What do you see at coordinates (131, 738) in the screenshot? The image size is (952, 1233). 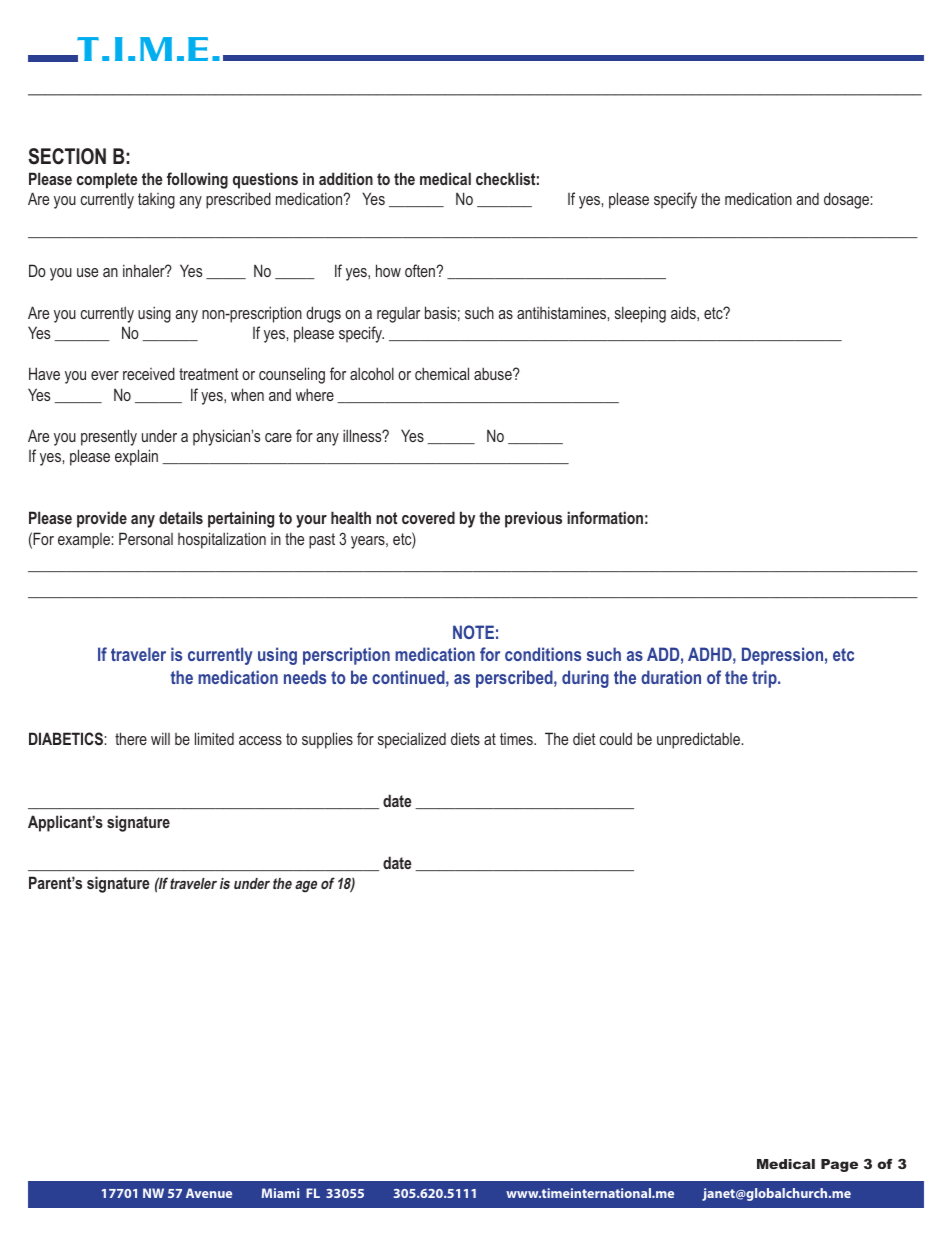 I see `there` at bounding box center [131, 738].
